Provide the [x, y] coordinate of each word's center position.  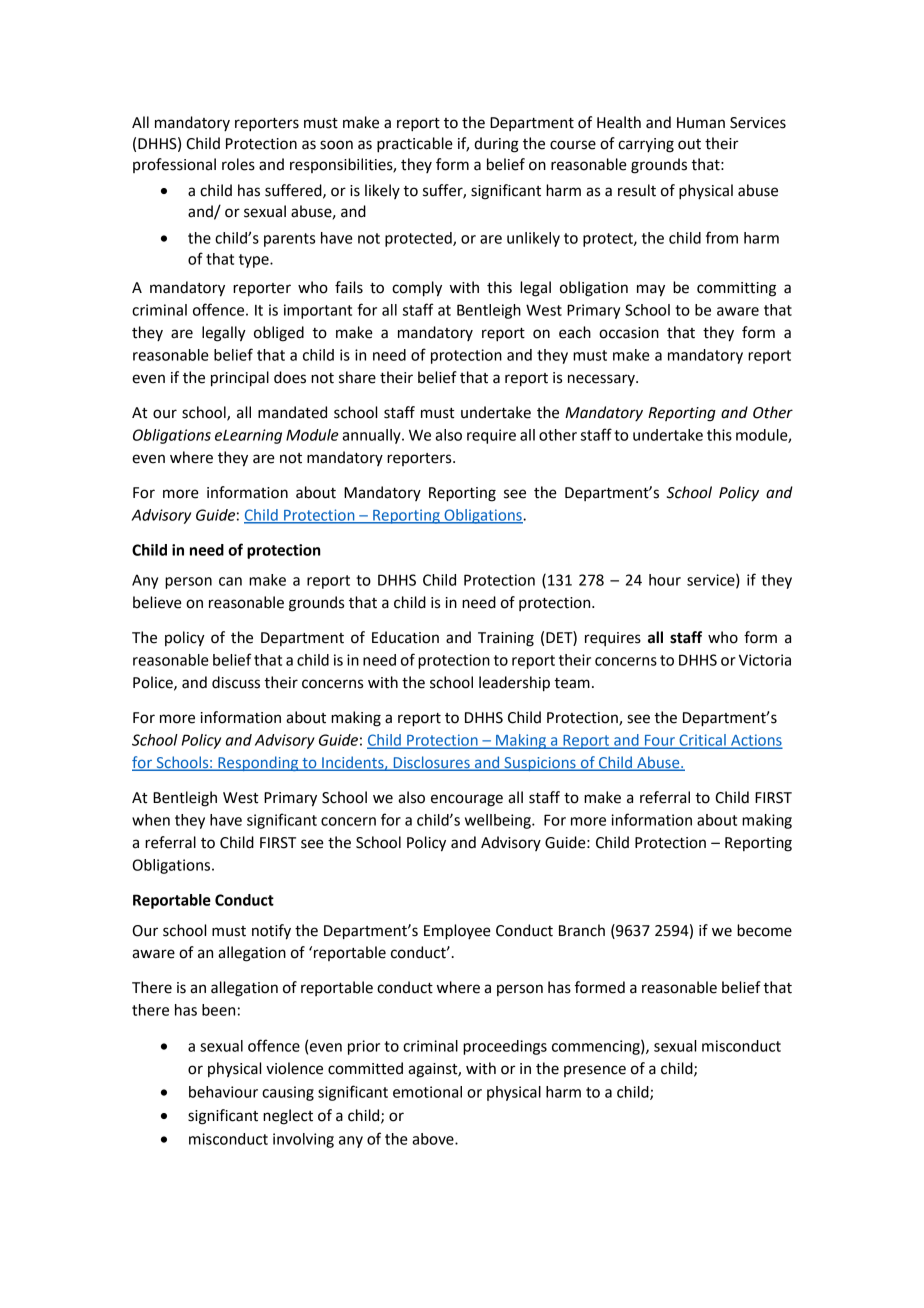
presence [595, 1071]
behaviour [223, 1092]
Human [701, 123]
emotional [427, 1092]
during [496, 145]
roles [238, 164]
